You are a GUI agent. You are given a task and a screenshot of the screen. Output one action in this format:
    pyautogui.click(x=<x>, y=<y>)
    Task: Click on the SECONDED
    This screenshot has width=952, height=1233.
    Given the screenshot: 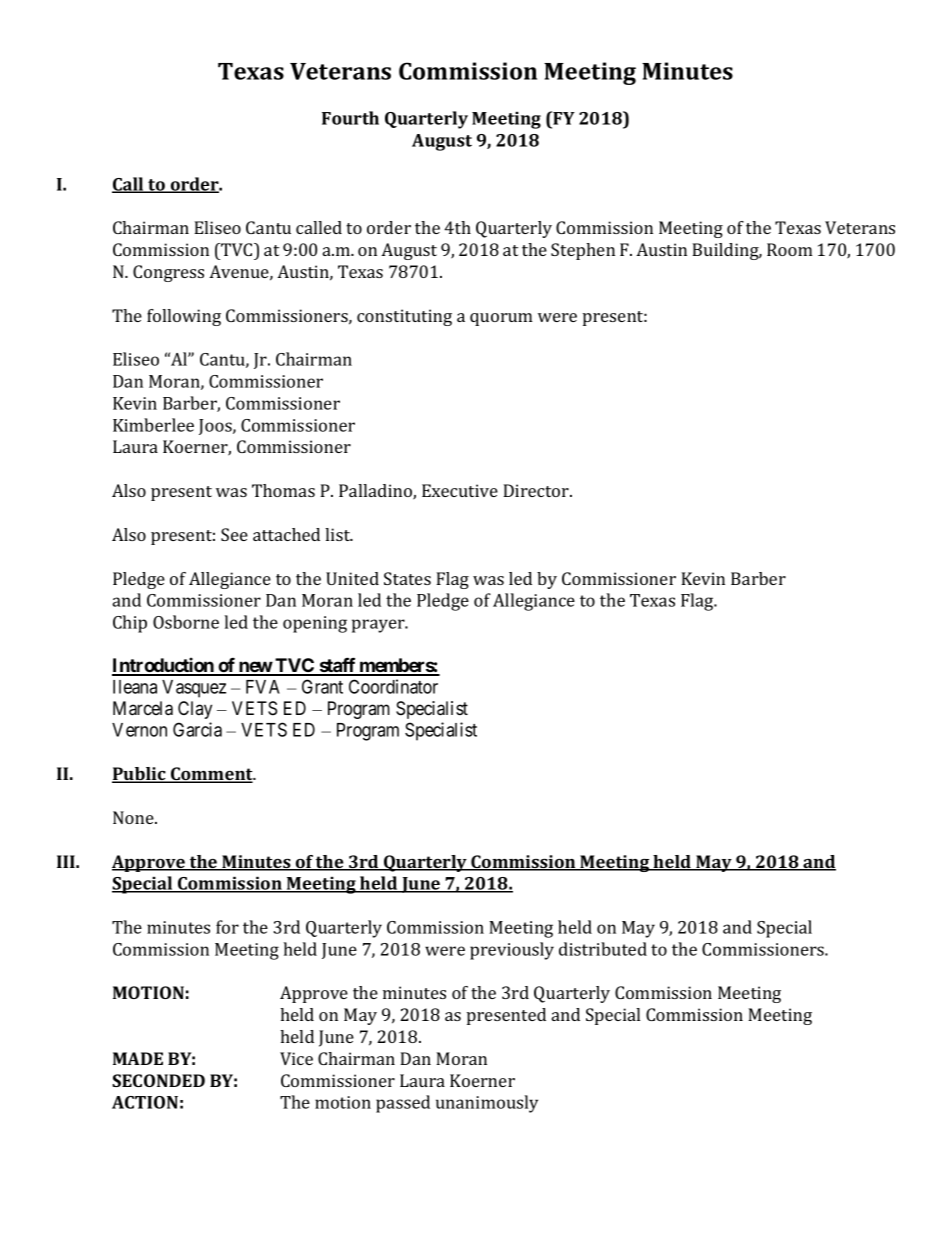 What is the action you would take?
    pyautogui.click(x=158, y=1080)
